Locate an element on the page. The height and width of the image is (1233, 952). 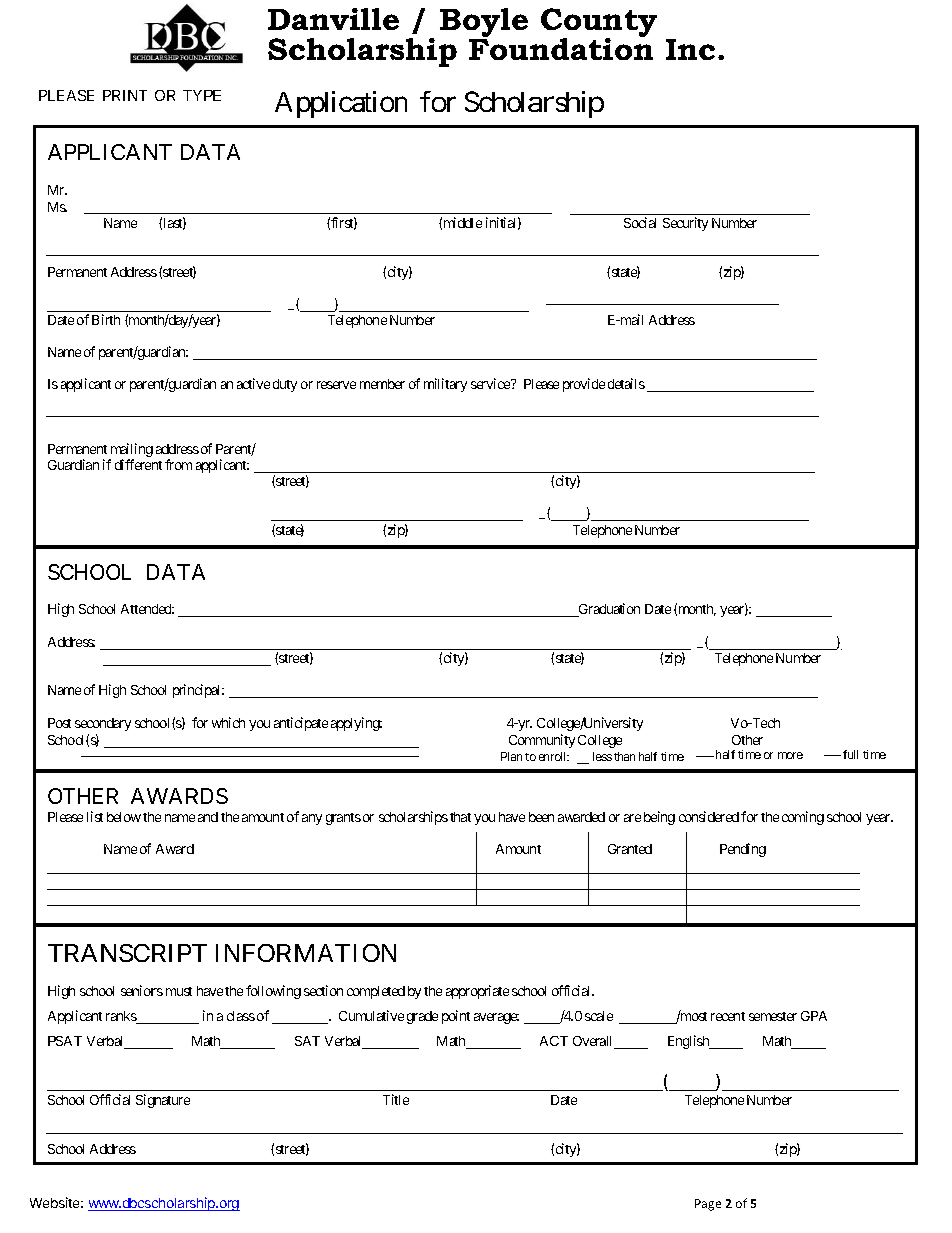
Pending is located at coordinates (743, 850).
